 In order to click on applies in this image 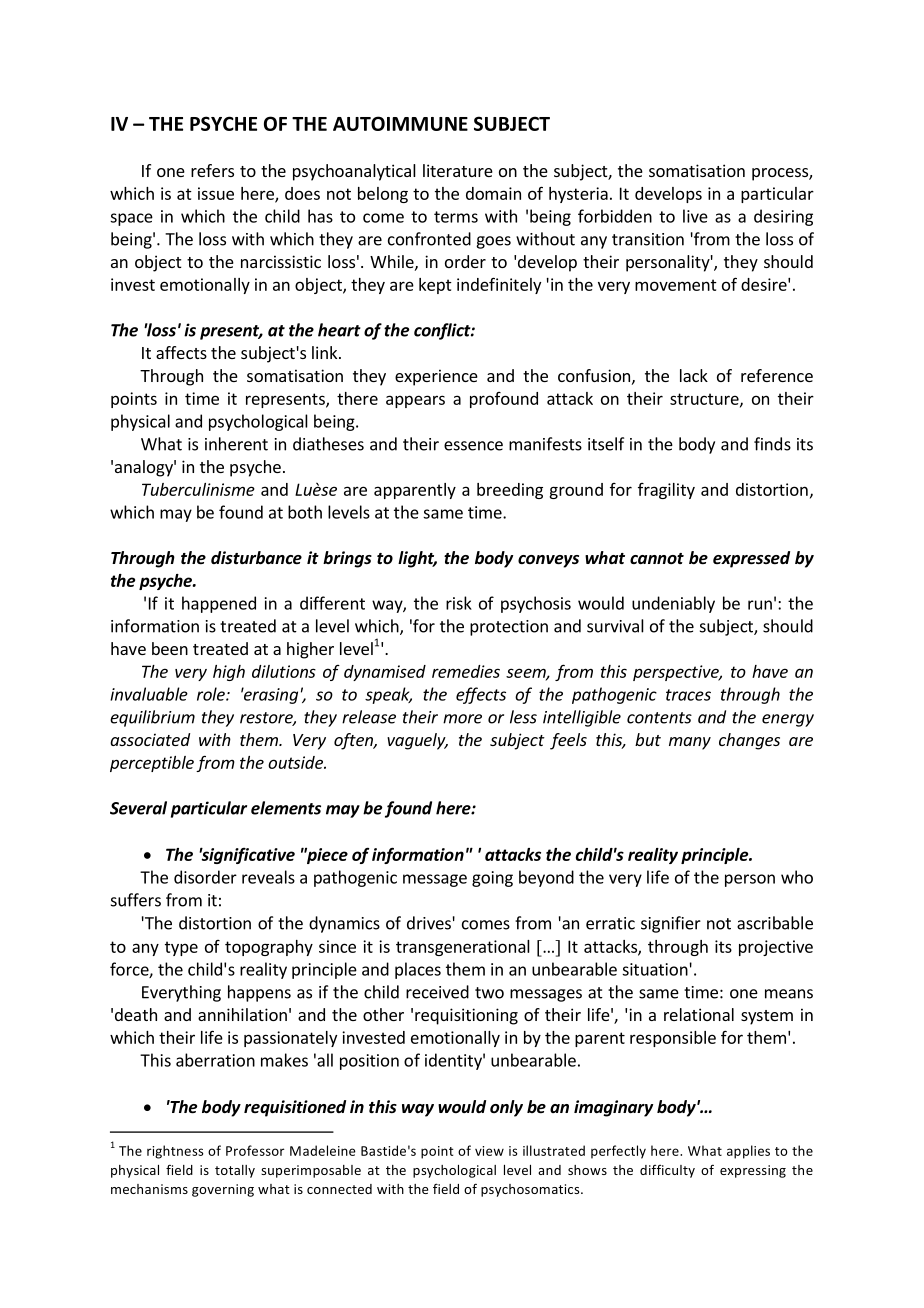, I will do `click(748, 1152)`.
